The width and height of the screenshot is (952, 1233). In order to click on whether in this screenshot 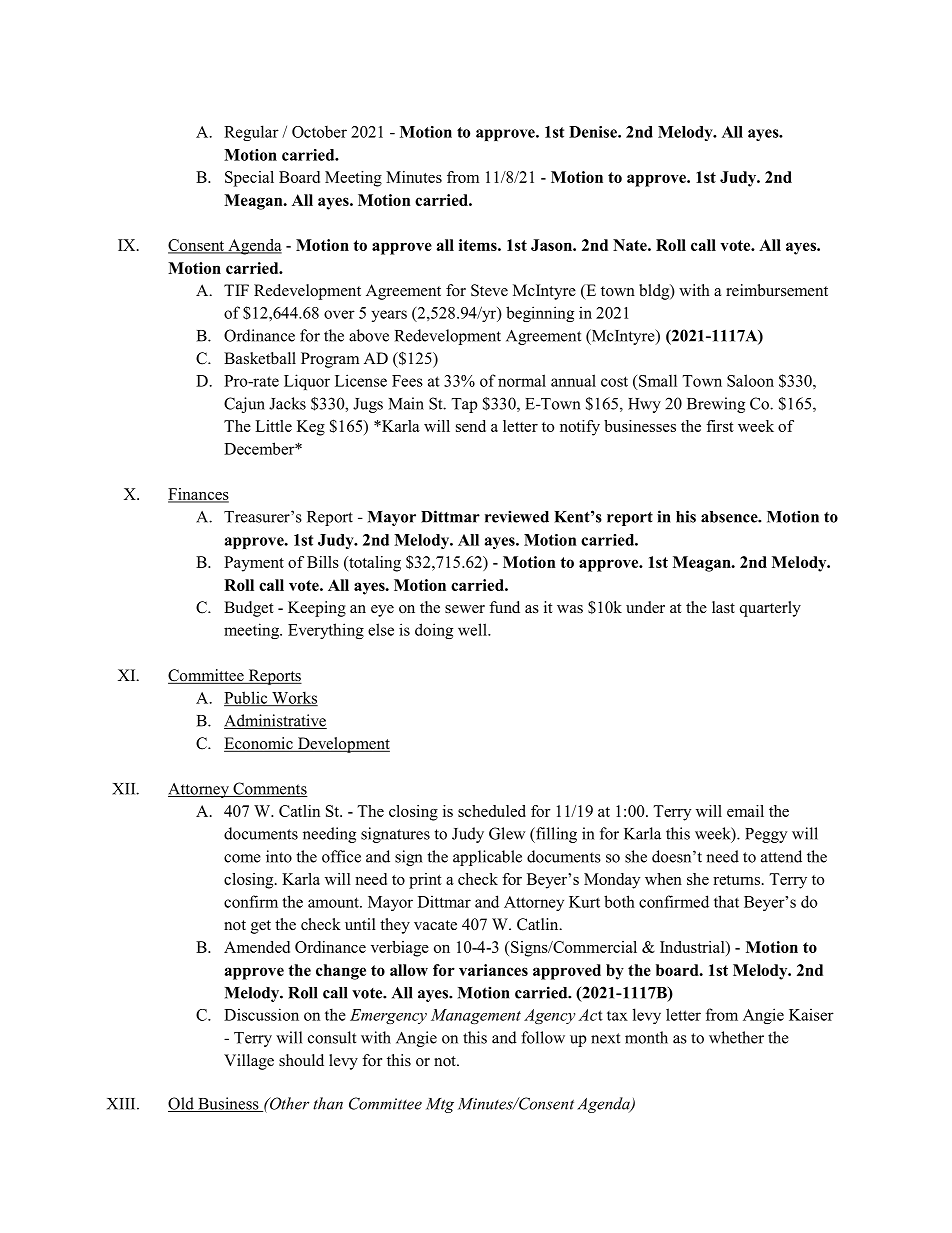, I will do `click(736, 1037)`.
